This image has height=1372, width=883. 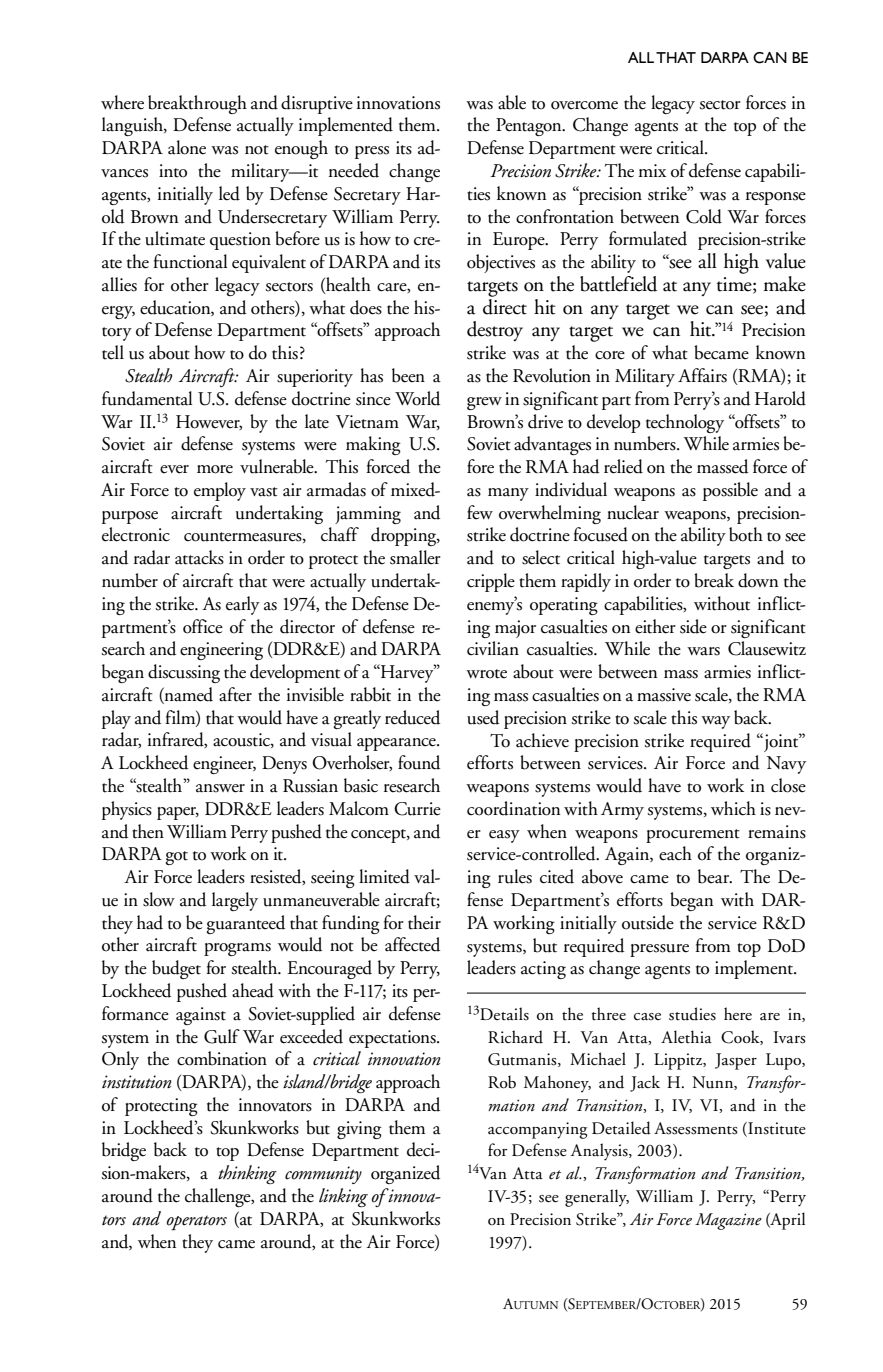 I want to click on thinking, so click(x=247, y=1174).
